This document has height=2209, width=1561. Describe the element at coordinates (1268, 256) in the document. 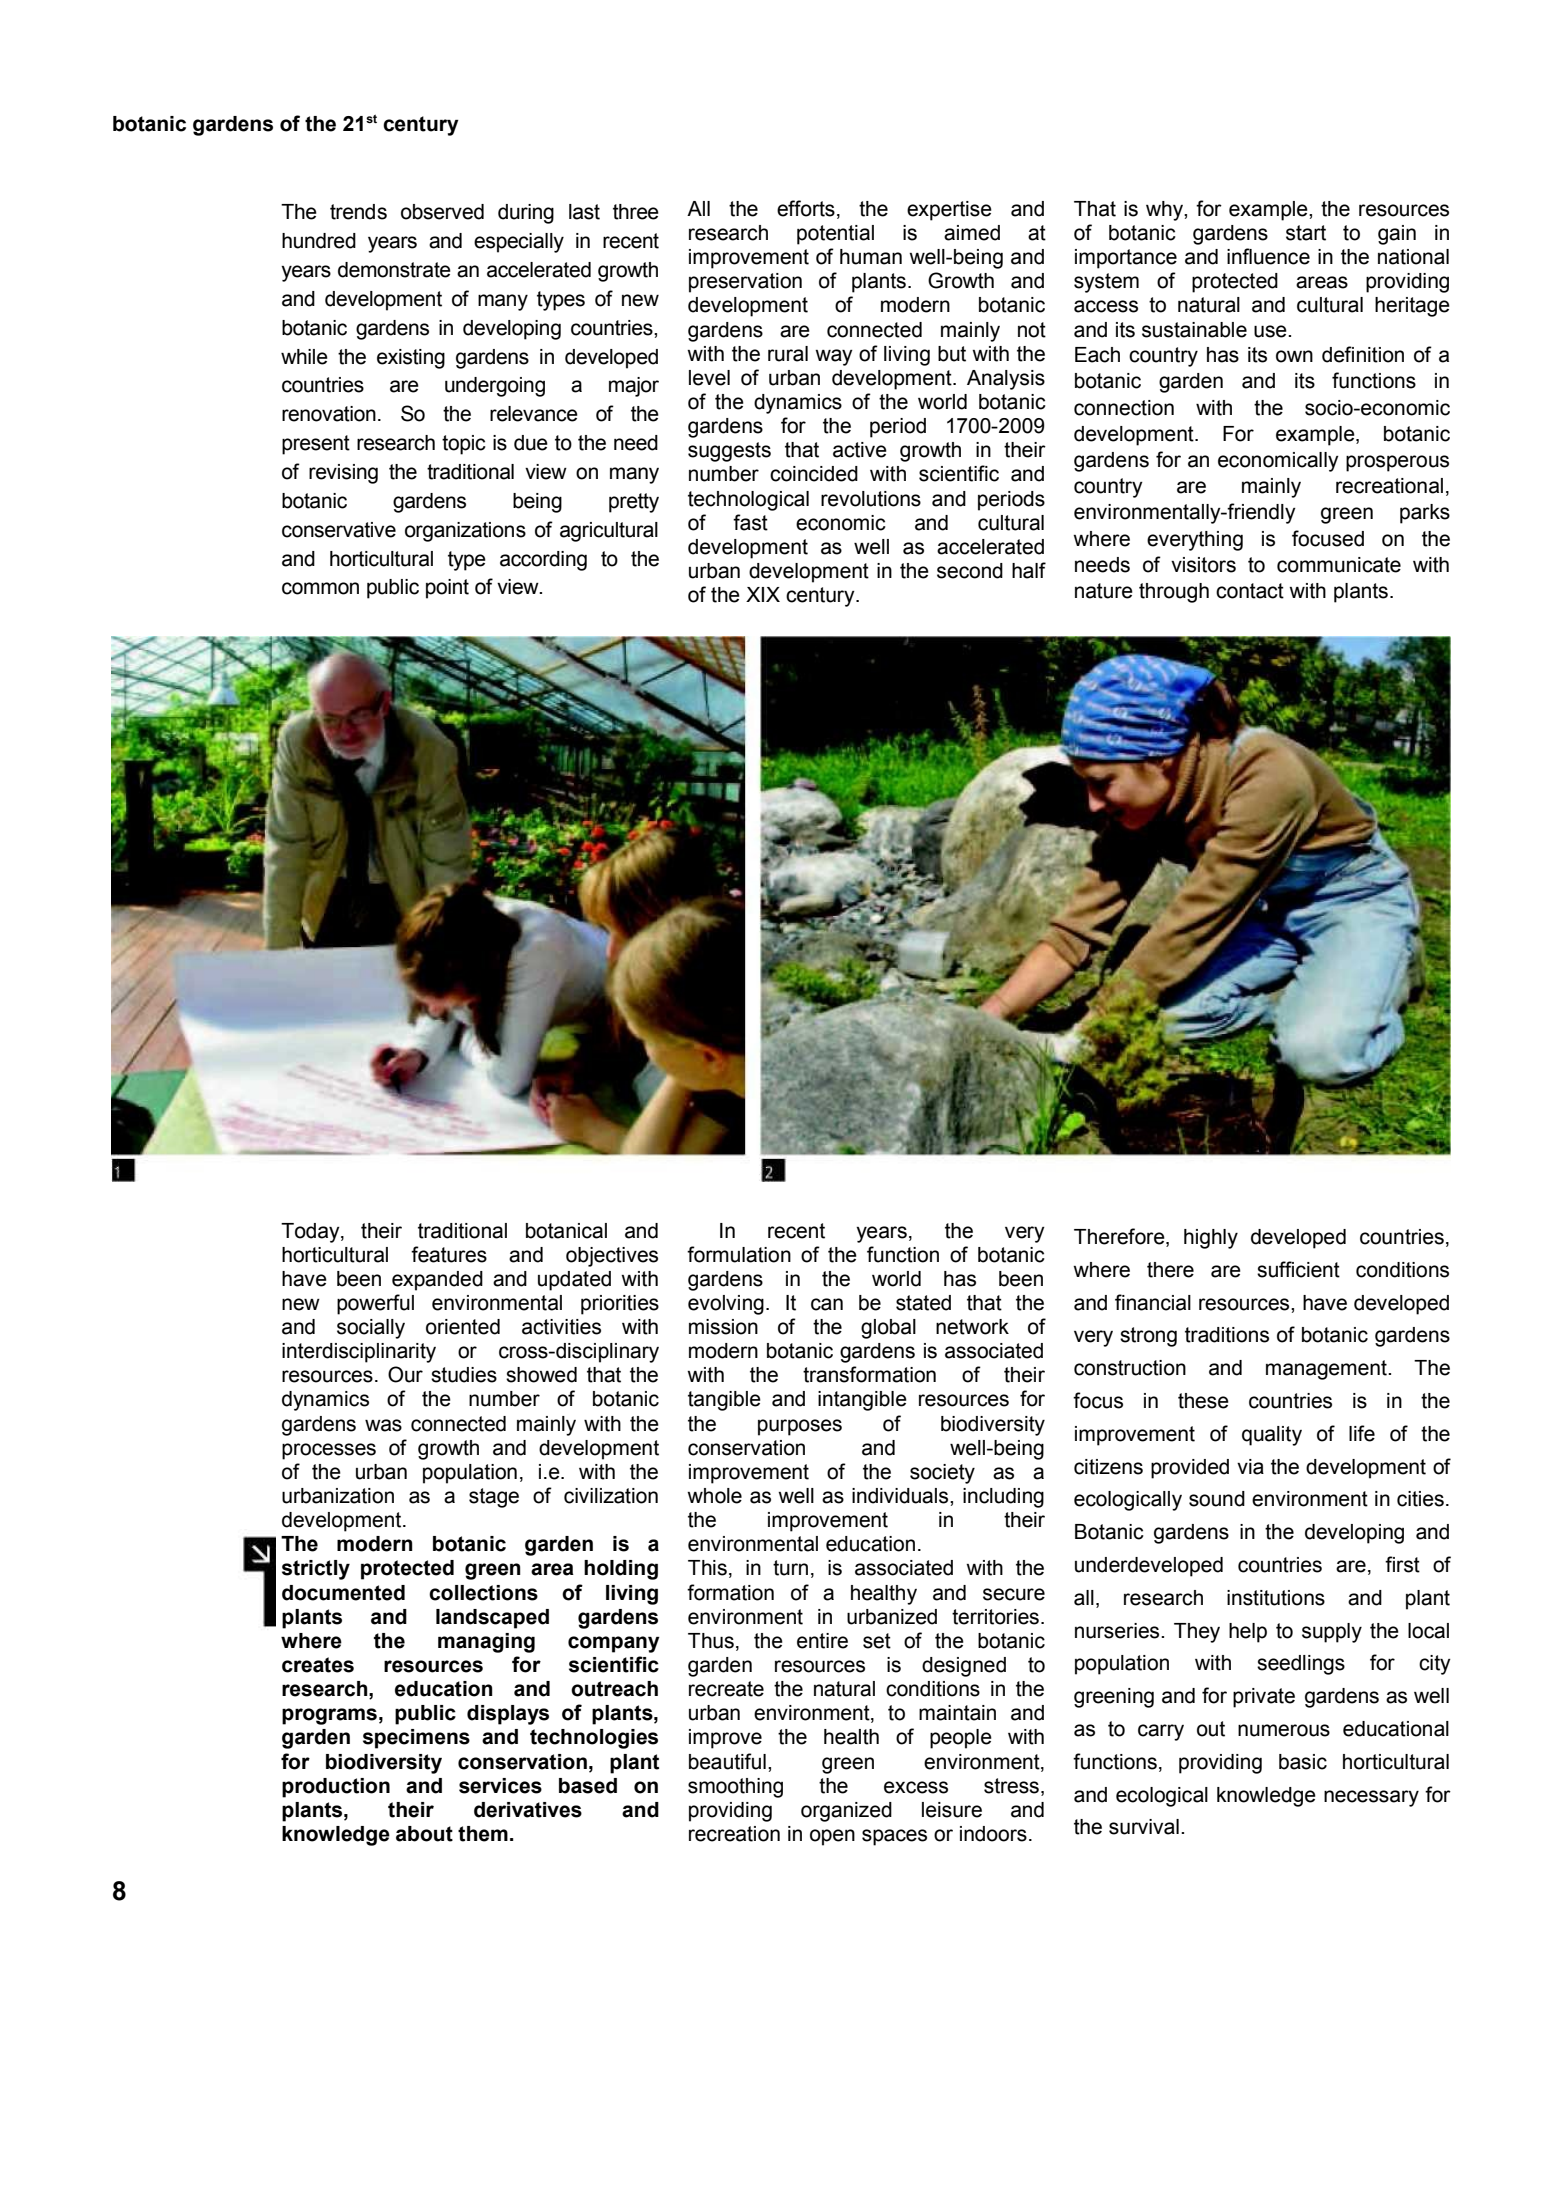

I see `influence` at that location.
